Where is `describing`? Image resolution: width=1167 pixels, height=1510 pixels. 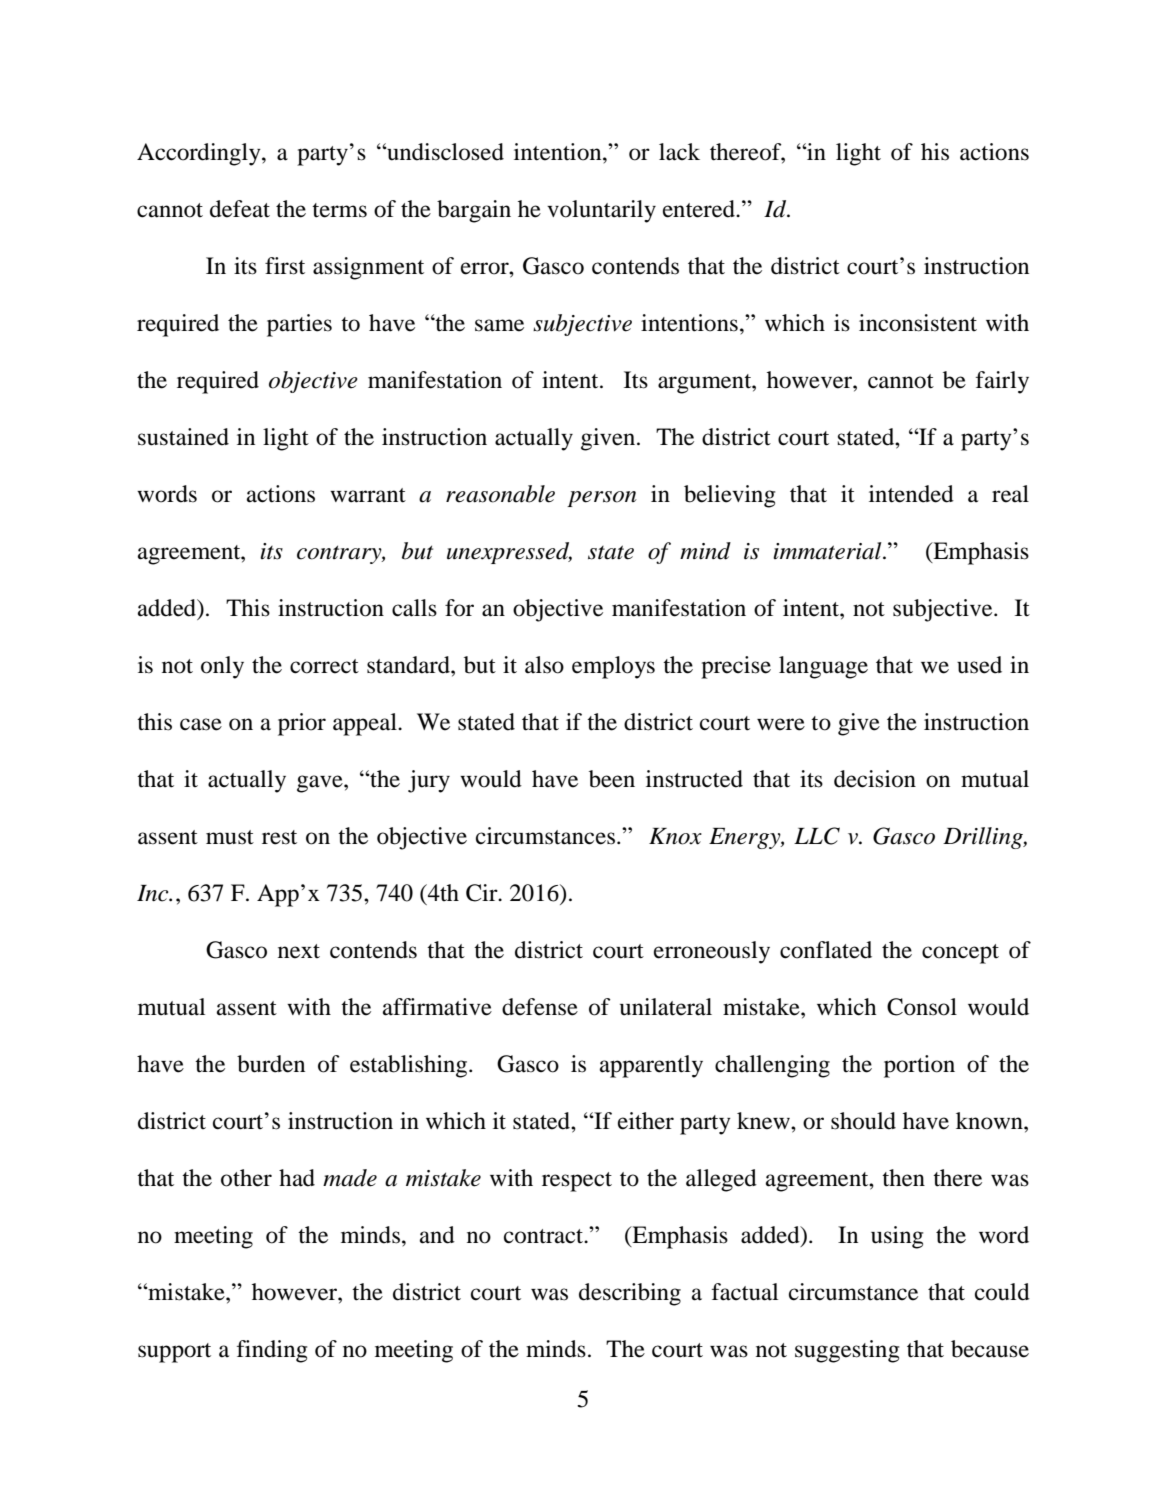
describing is located at coordinates (630, 1294).
